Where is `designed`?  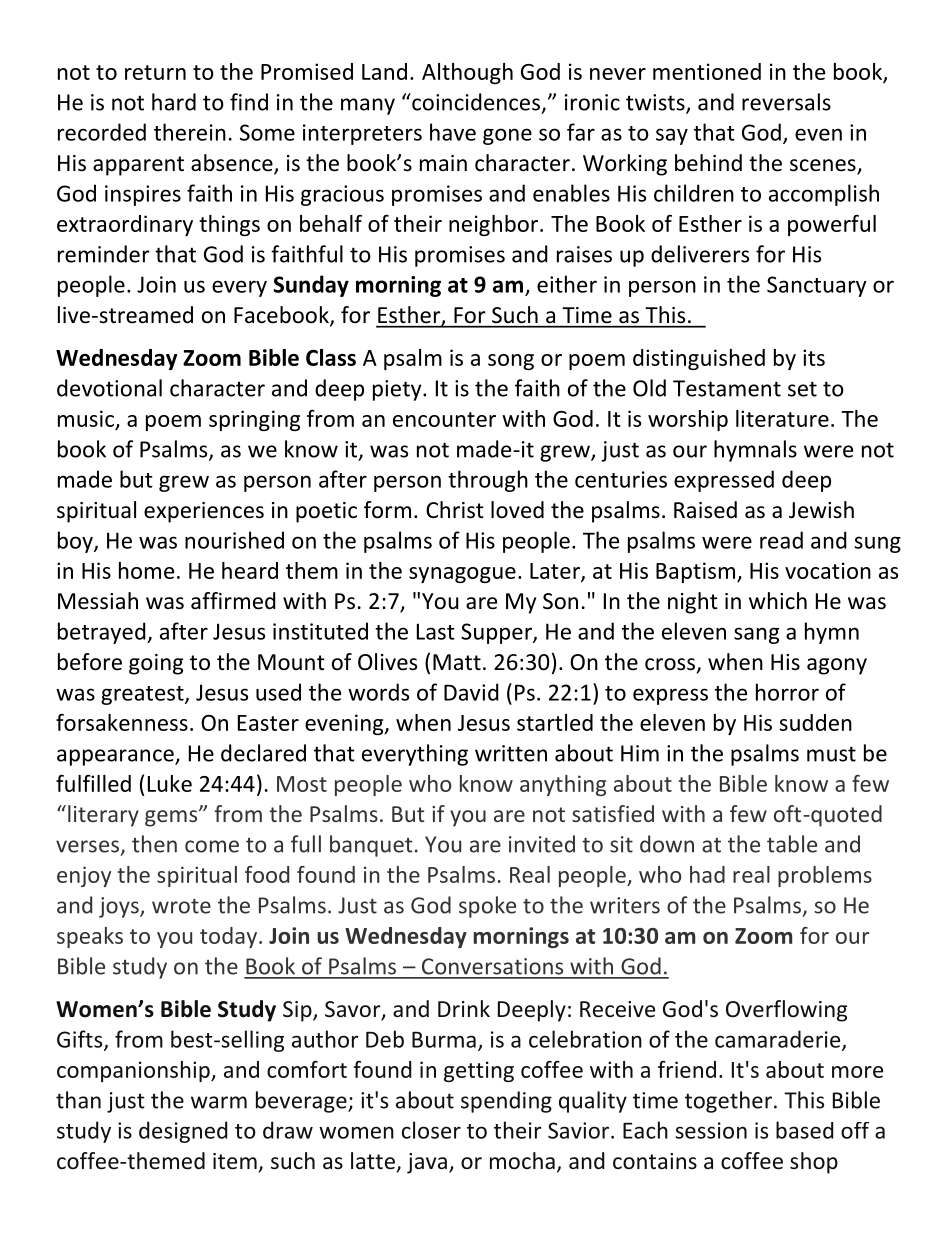 designed is located at coordinates (183, 1132).
